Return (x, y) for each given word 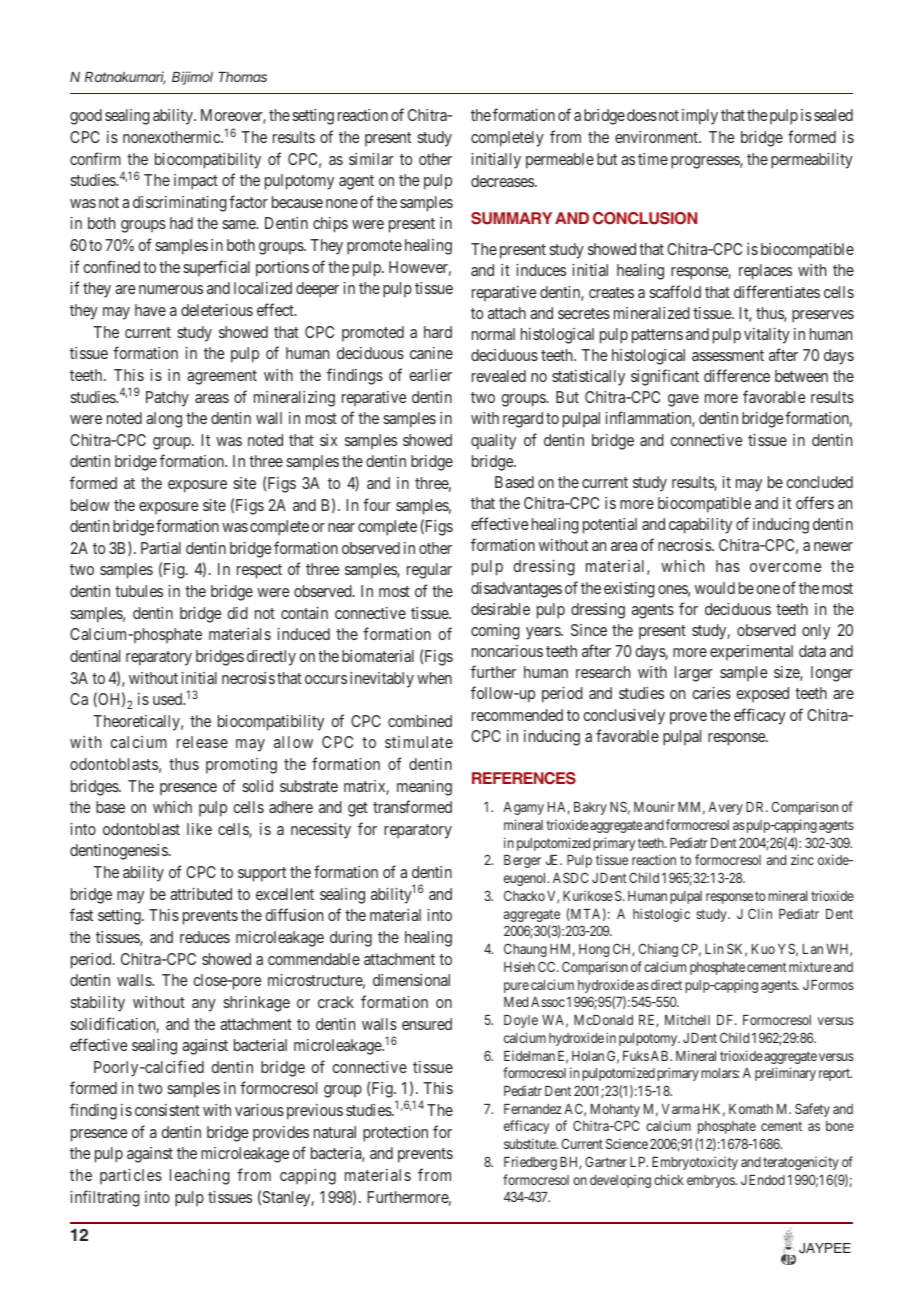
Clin (760, 913)
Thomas (242, 77)
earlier (430, 375)
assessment (728, 355)
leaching (200, 1177)
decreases (503, 181)
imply (700, 117)
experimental (751, 652)
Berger (522, 861)
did (237, 613)
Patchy (167, 399)
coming (495, 632)
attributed (201, 894)
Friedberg (530, 1163)
